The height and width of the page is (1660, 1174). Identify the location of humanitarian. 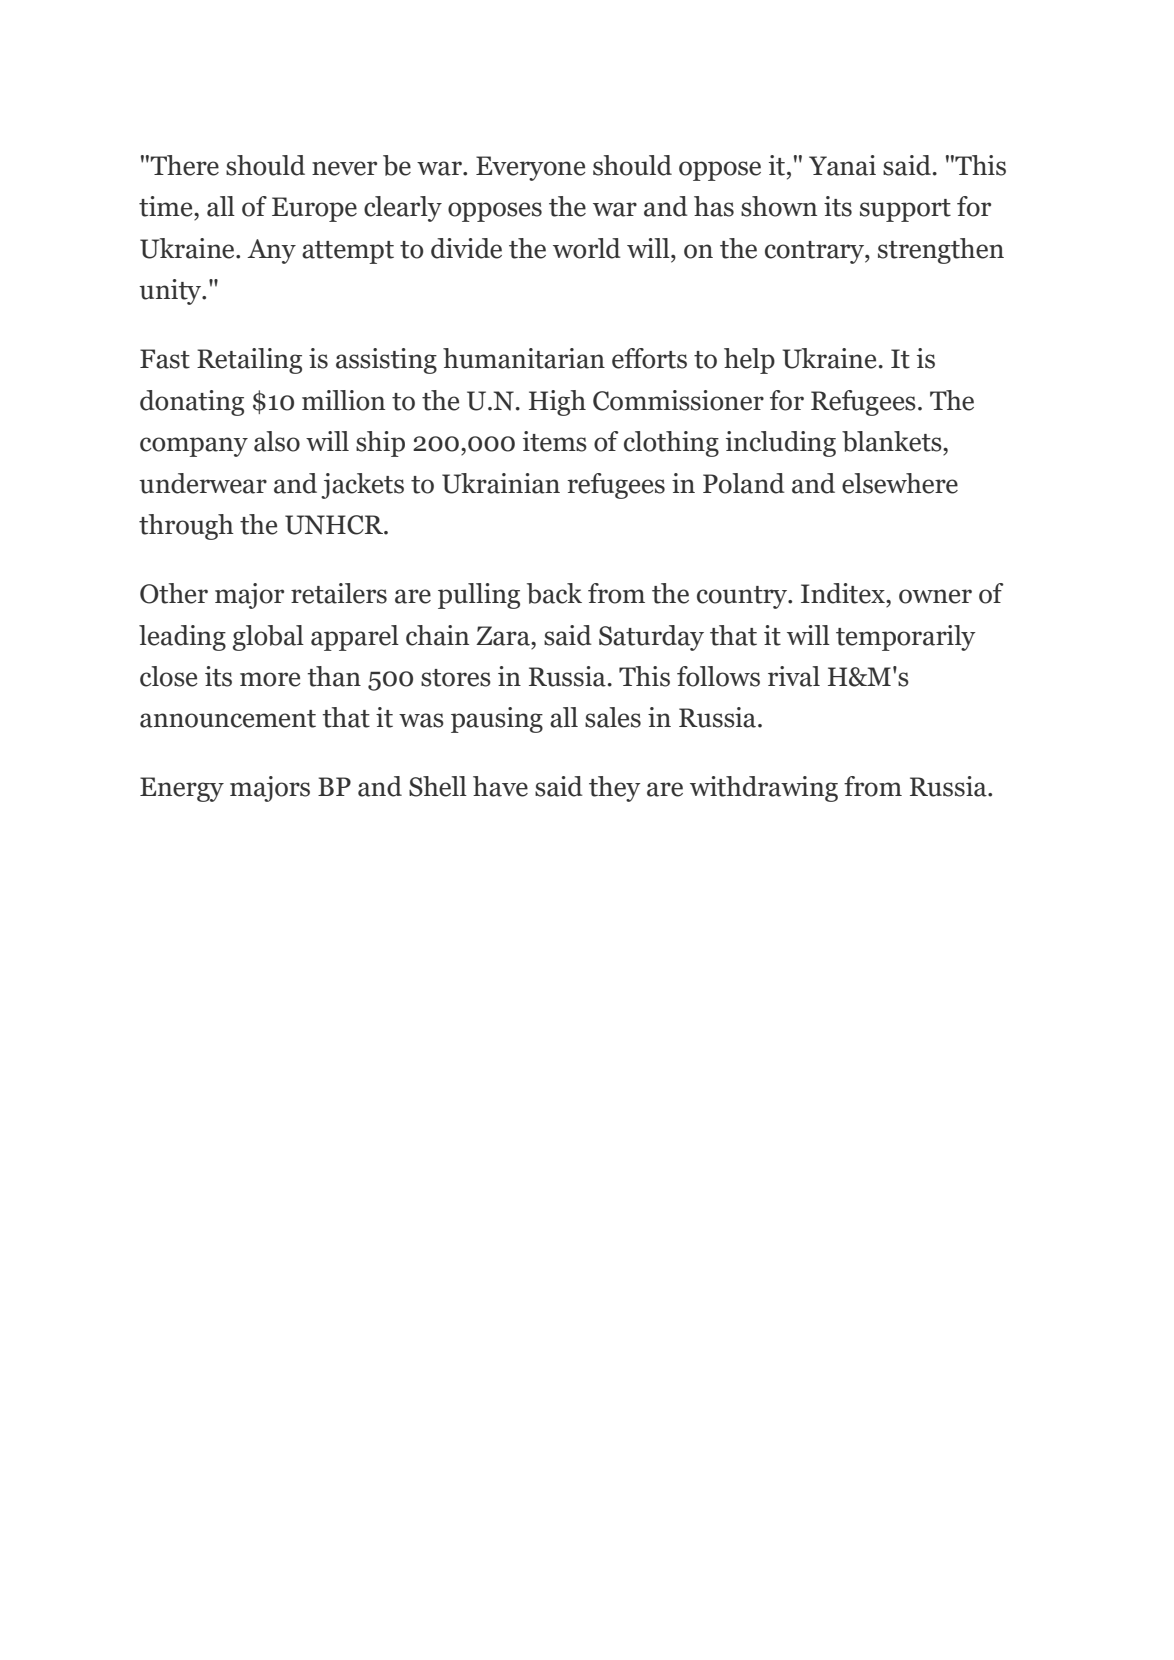
(524, 358).
